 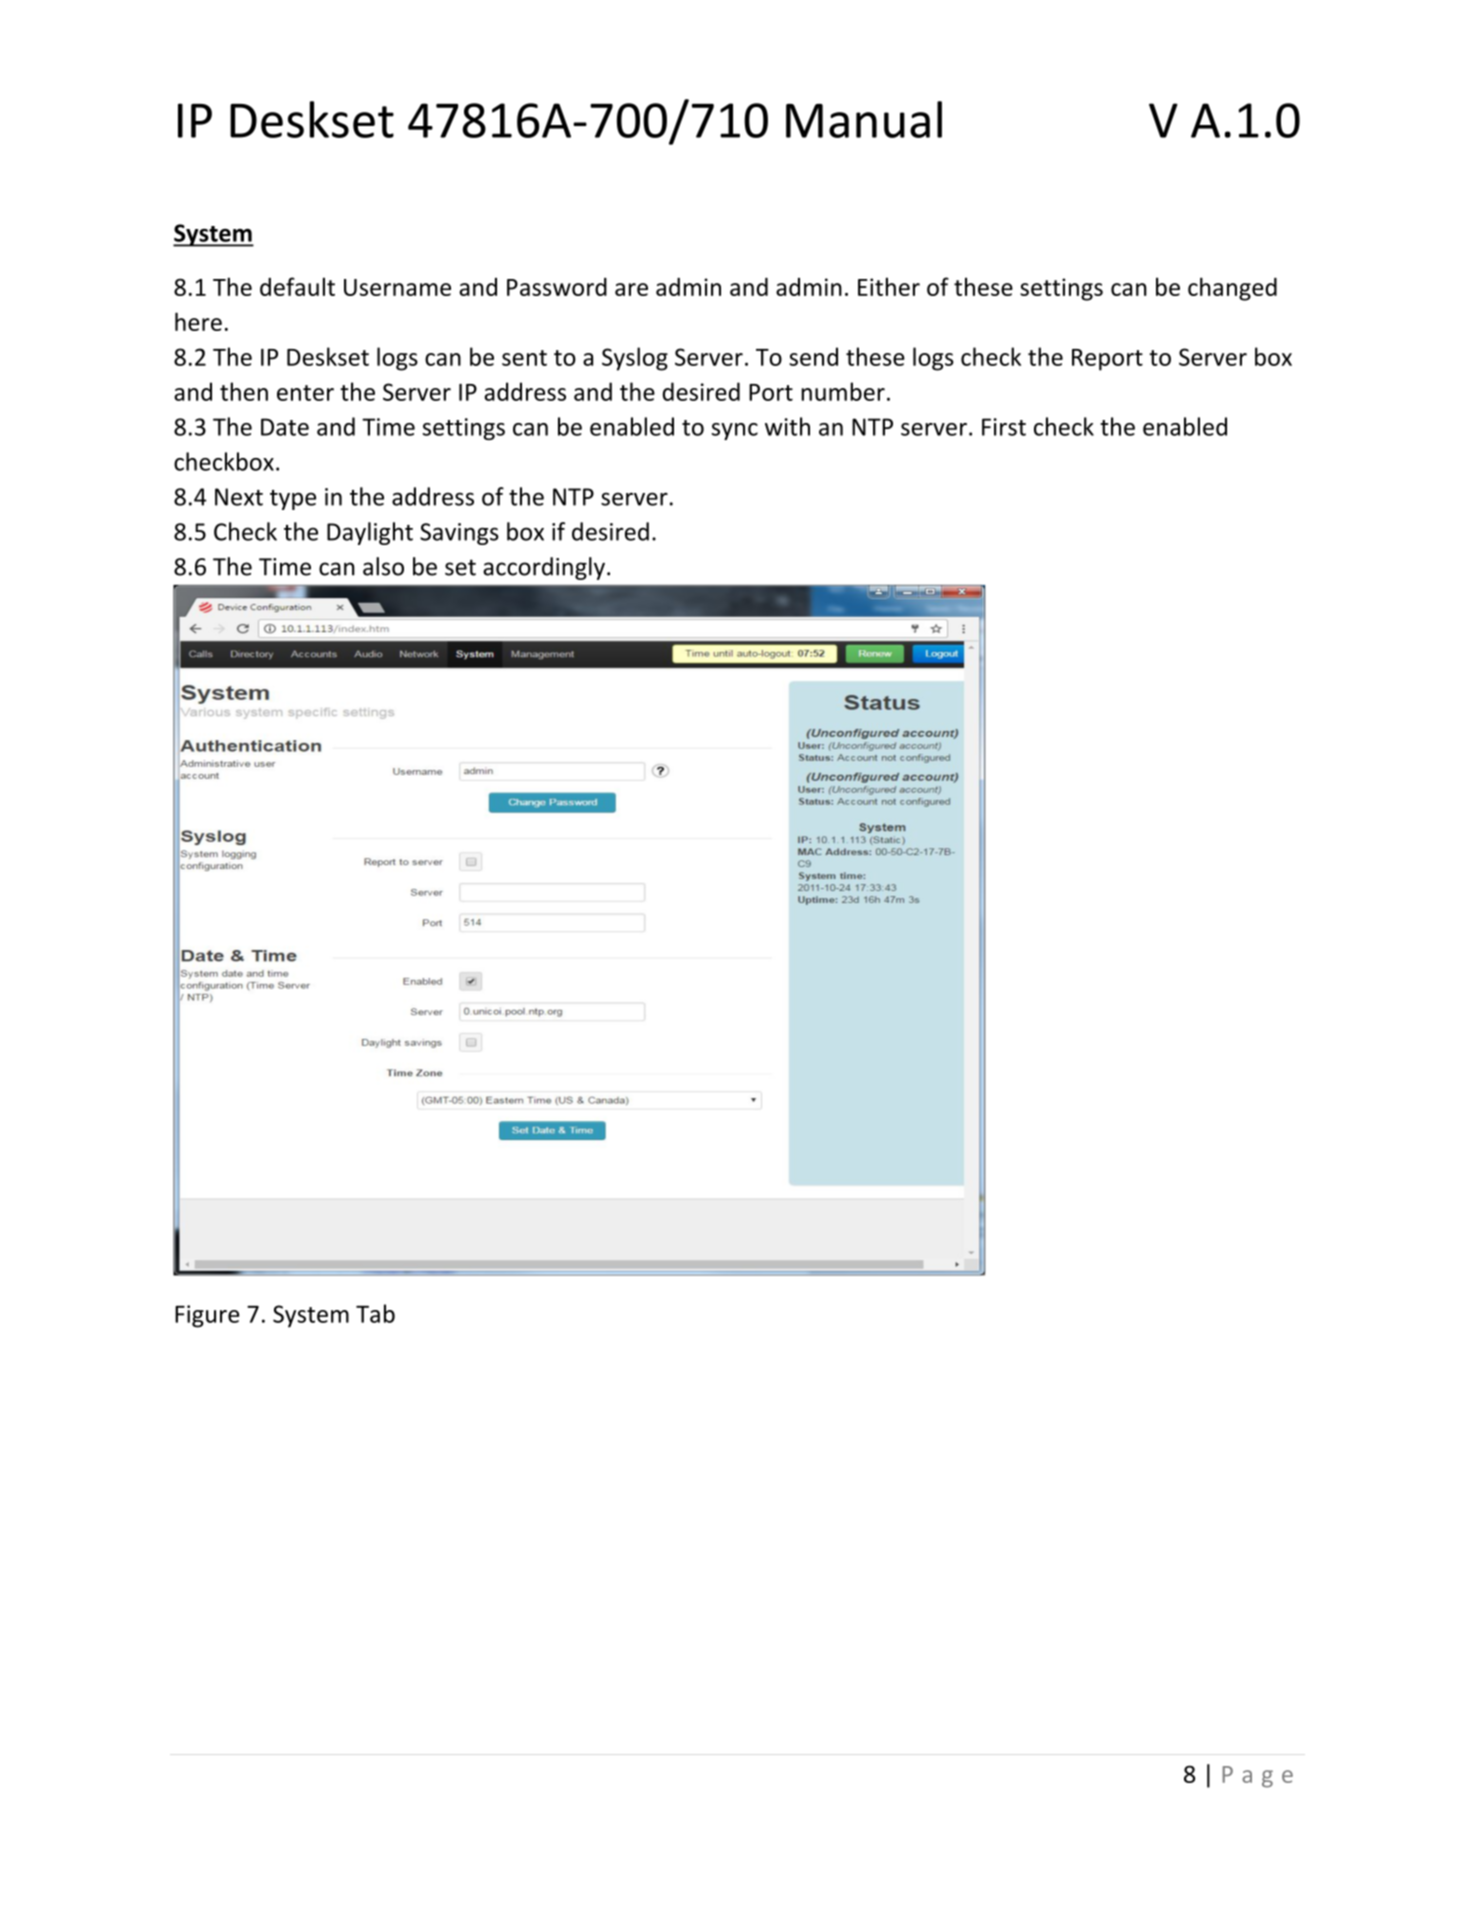 What do you see at coordinates (383, 566) in the screenshot?
I see `also` at bounding box center [383, 566].
